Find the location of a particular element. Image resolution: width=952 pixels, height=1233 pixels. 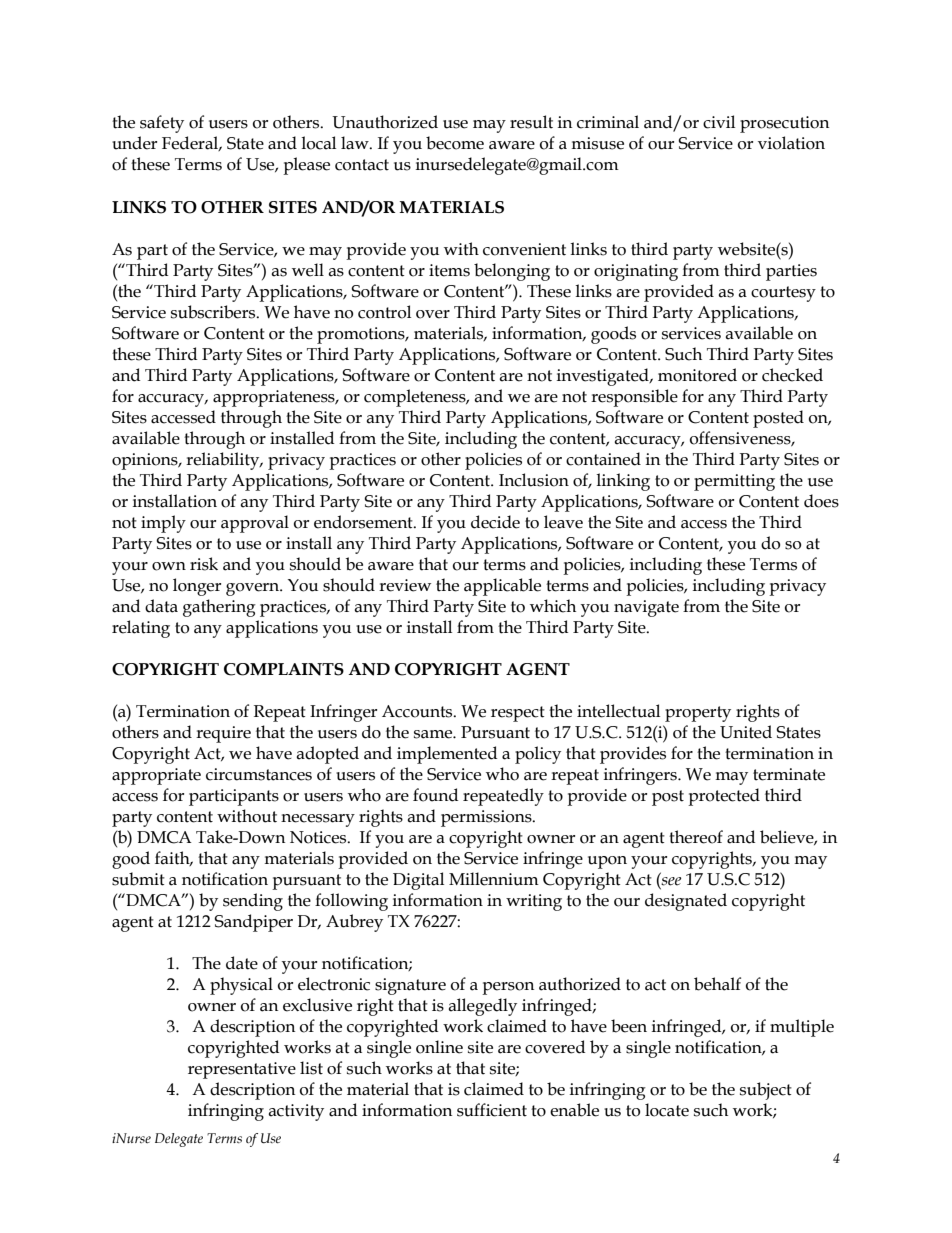

safety is located at coordinates (162, 124).
